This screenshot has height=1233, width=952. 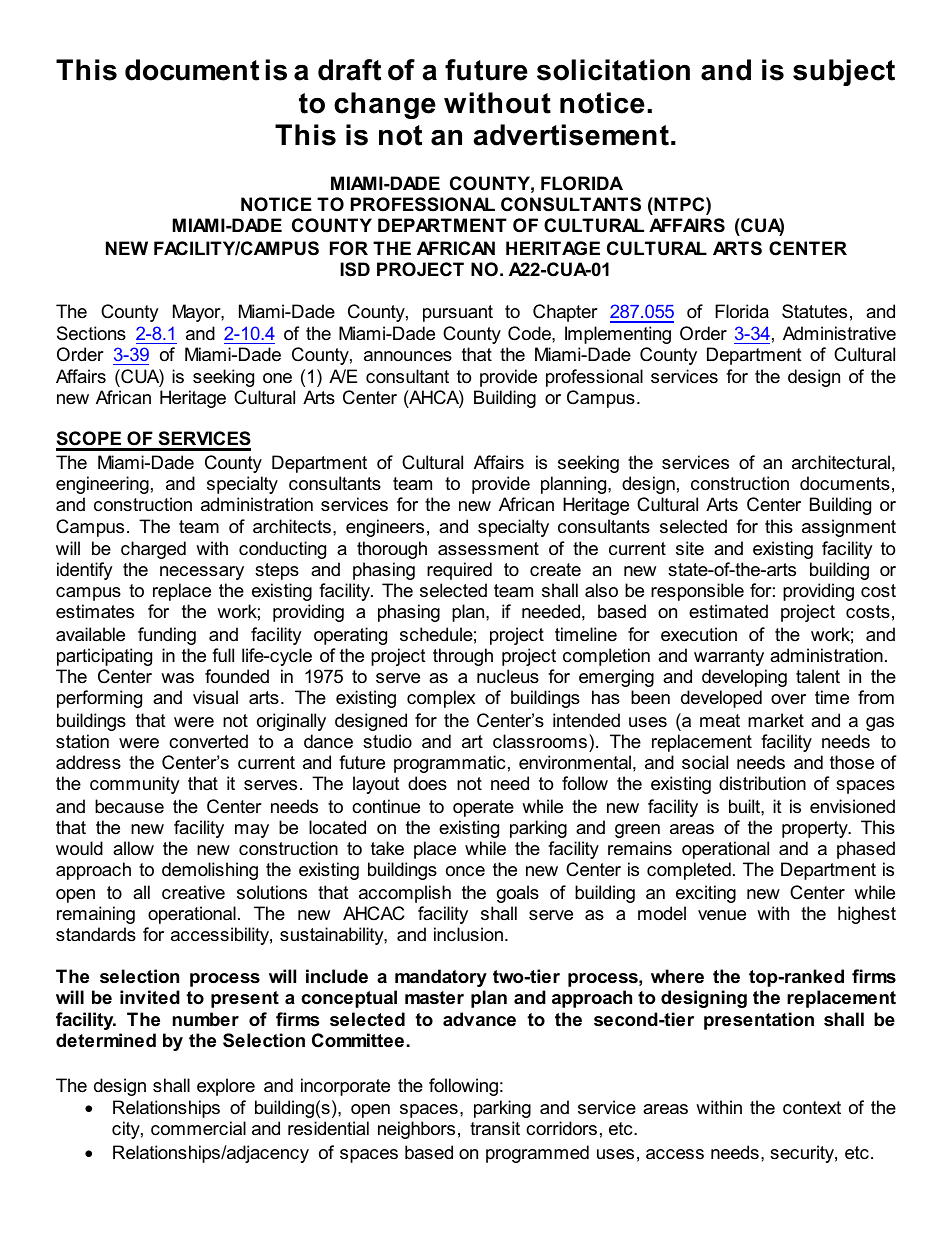 I want to click on draft, so click(x=349, y=70).
